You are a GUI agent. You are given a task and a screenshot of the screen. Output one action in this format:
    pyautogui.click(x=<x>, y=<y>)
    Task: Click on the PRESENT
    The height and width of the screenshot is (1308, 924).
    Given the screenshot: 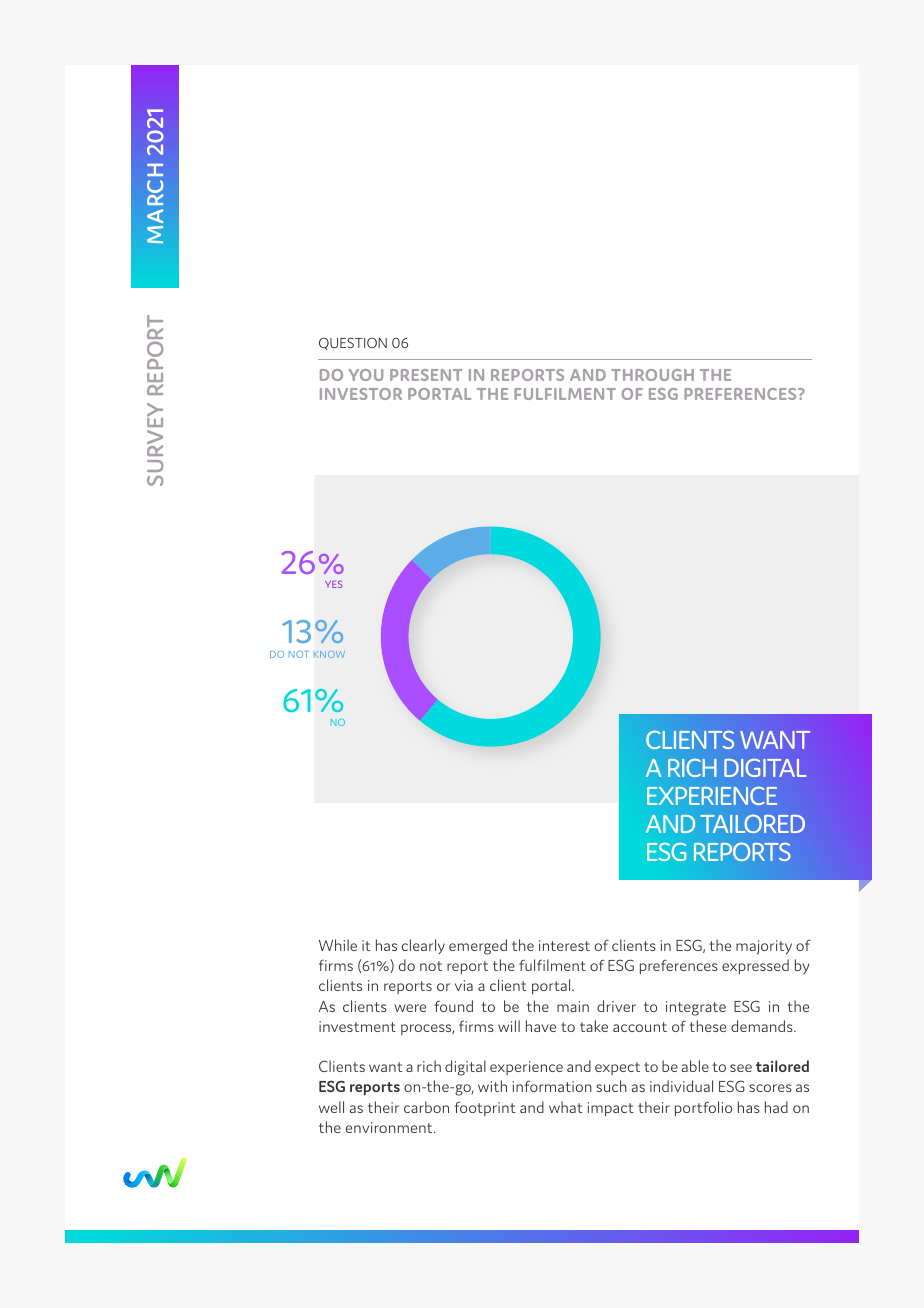 What is the action you would take?
    pyautogui.click(x=426, y=375)
